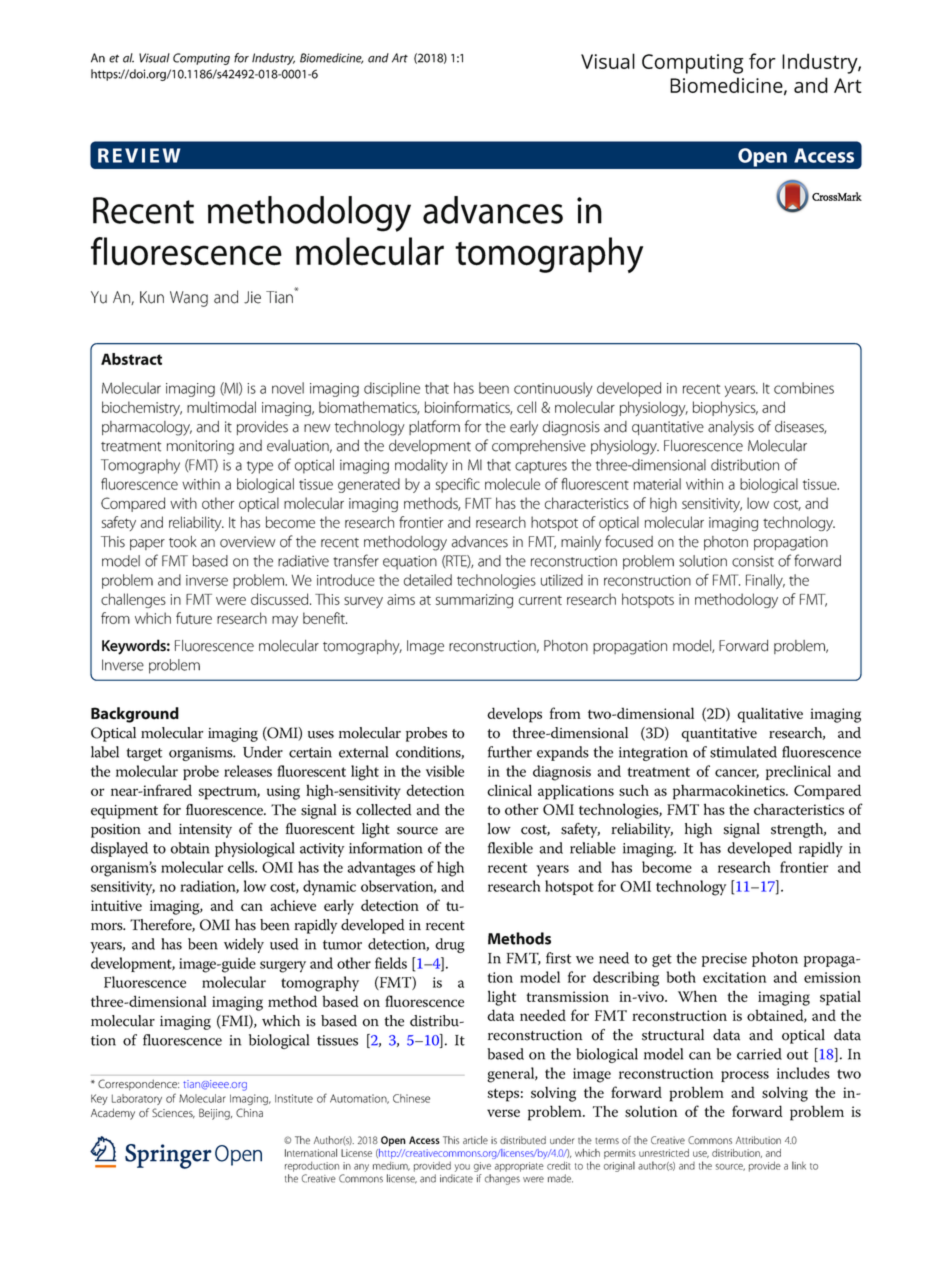  Describe the element at coordinates (510, 848) in the screenshot. I see `flexible` at that location.
